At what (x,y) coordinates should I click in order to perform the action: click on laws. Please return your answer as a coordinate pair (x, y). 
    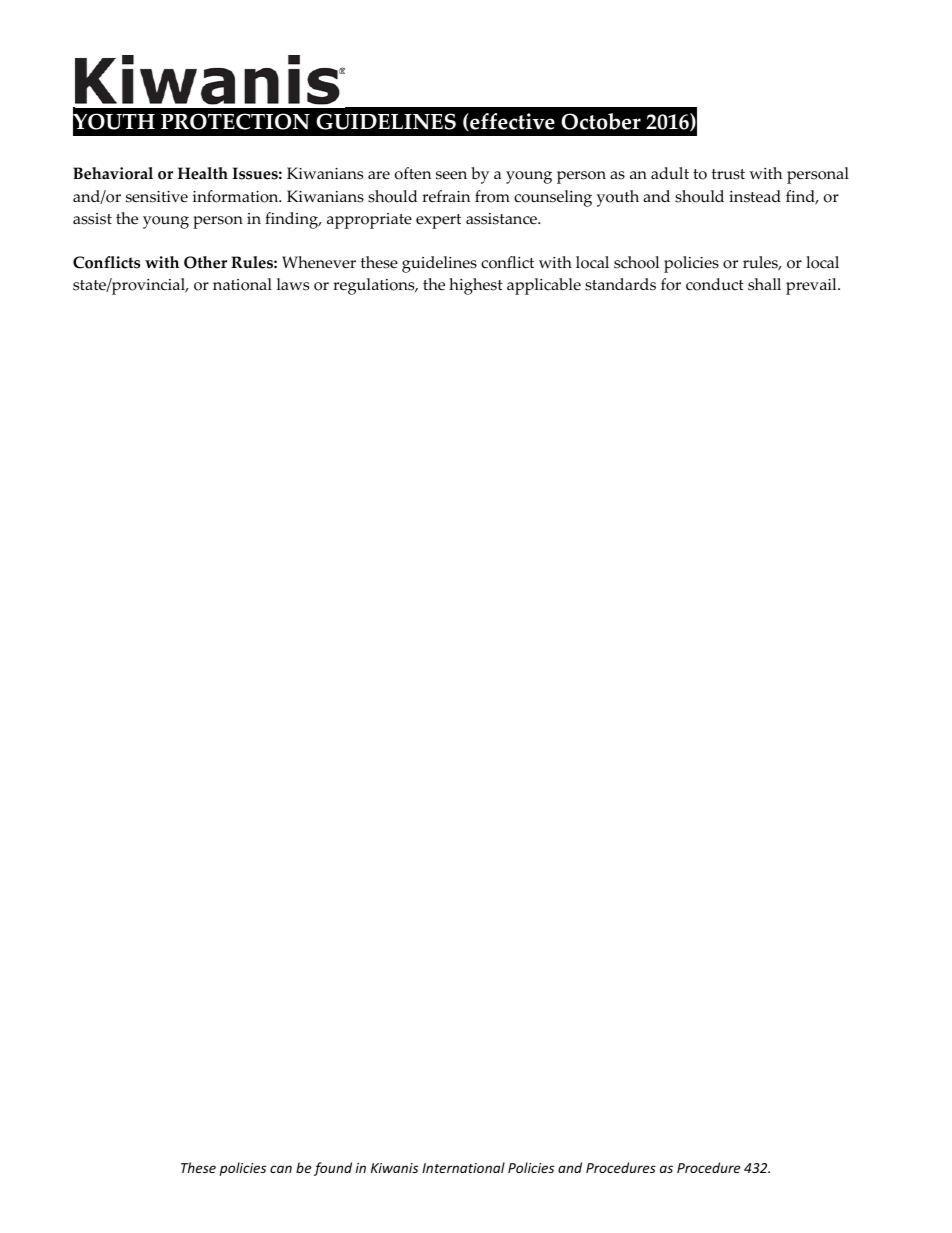
    Looking at the image, I should click on (293, 284).
